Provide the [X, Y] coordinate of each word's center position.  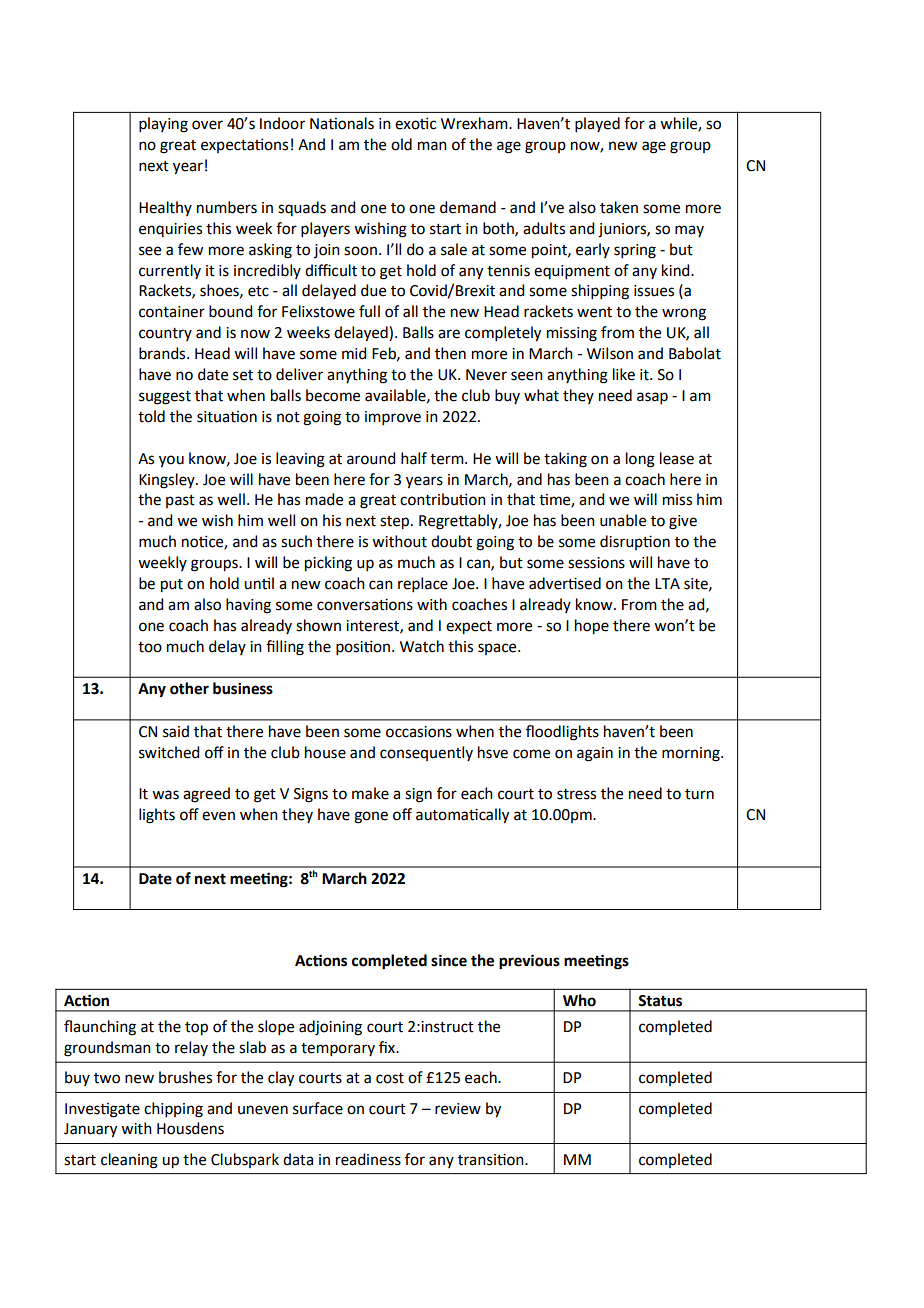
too [150, 647]
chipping [173, 1110]
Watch [422, 646]
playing [163, 125]
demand [468, 207]
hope [592, 627]
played [597, 124]
